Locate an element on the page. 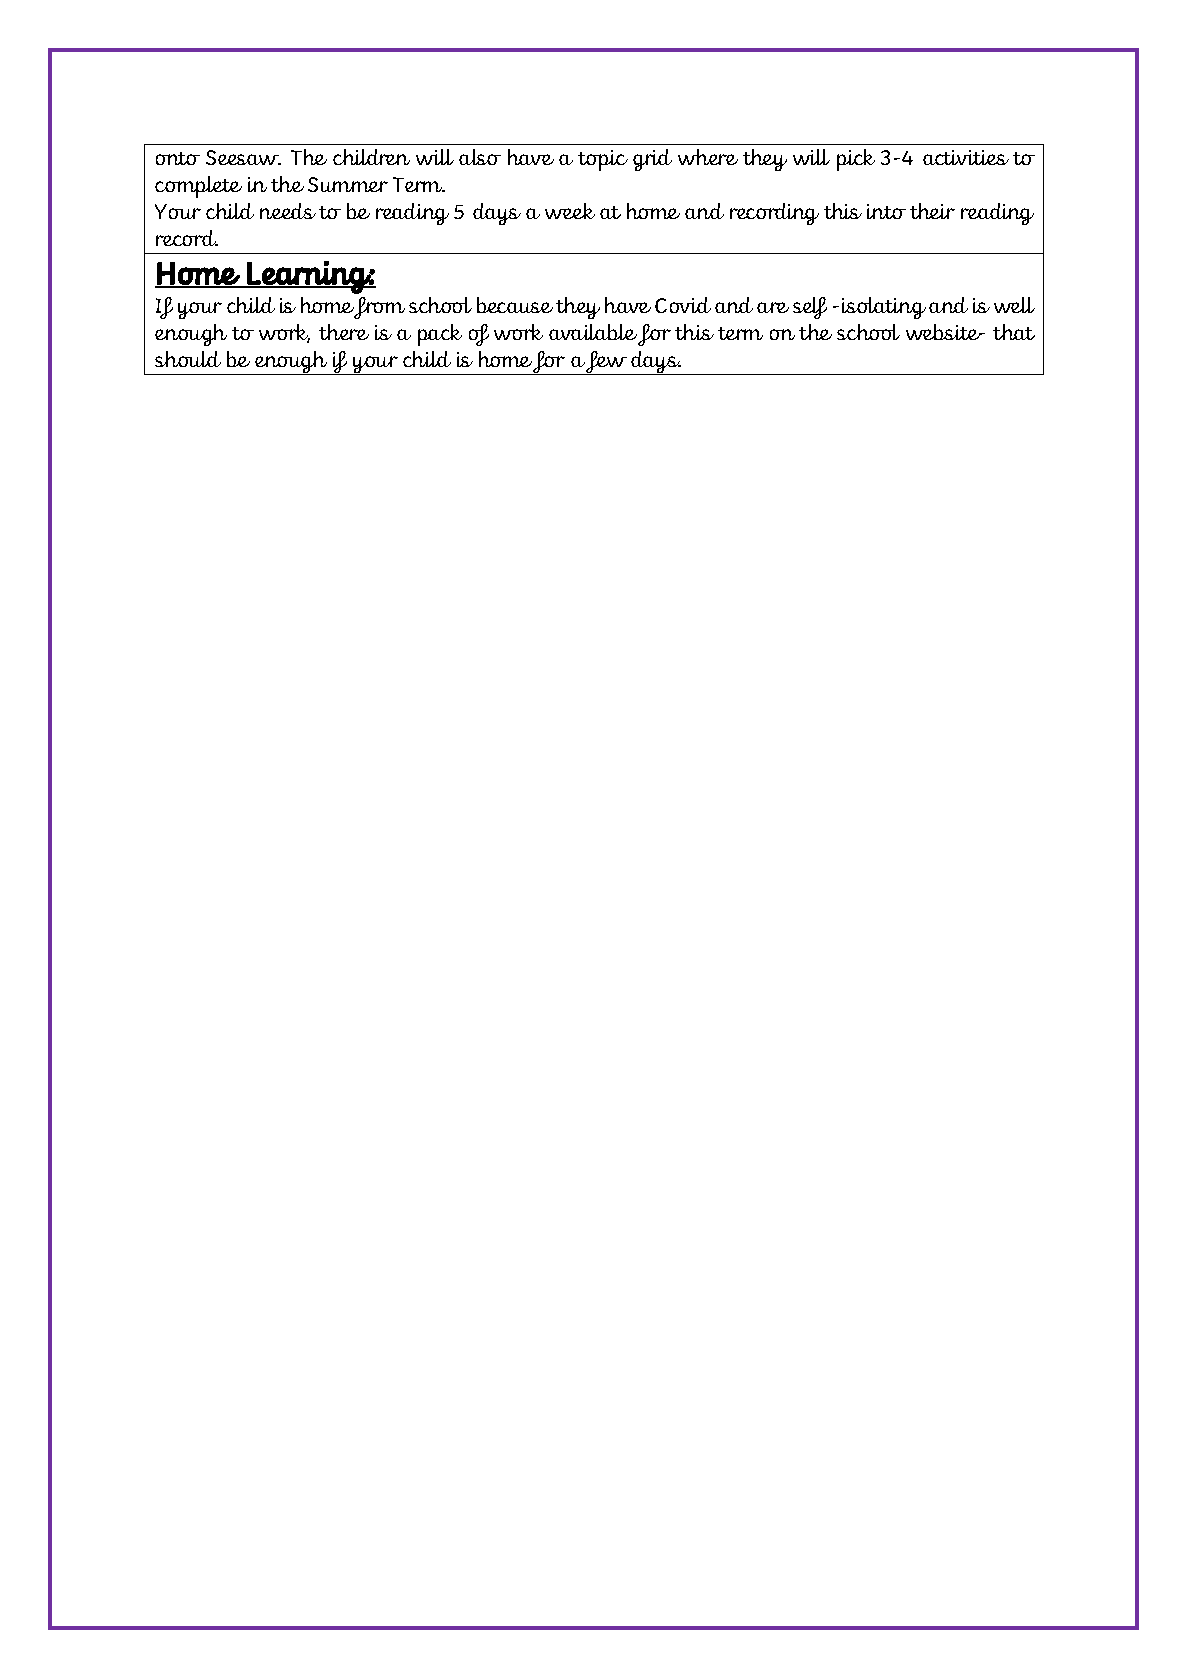  well is located at coordinates (1014, 305).
